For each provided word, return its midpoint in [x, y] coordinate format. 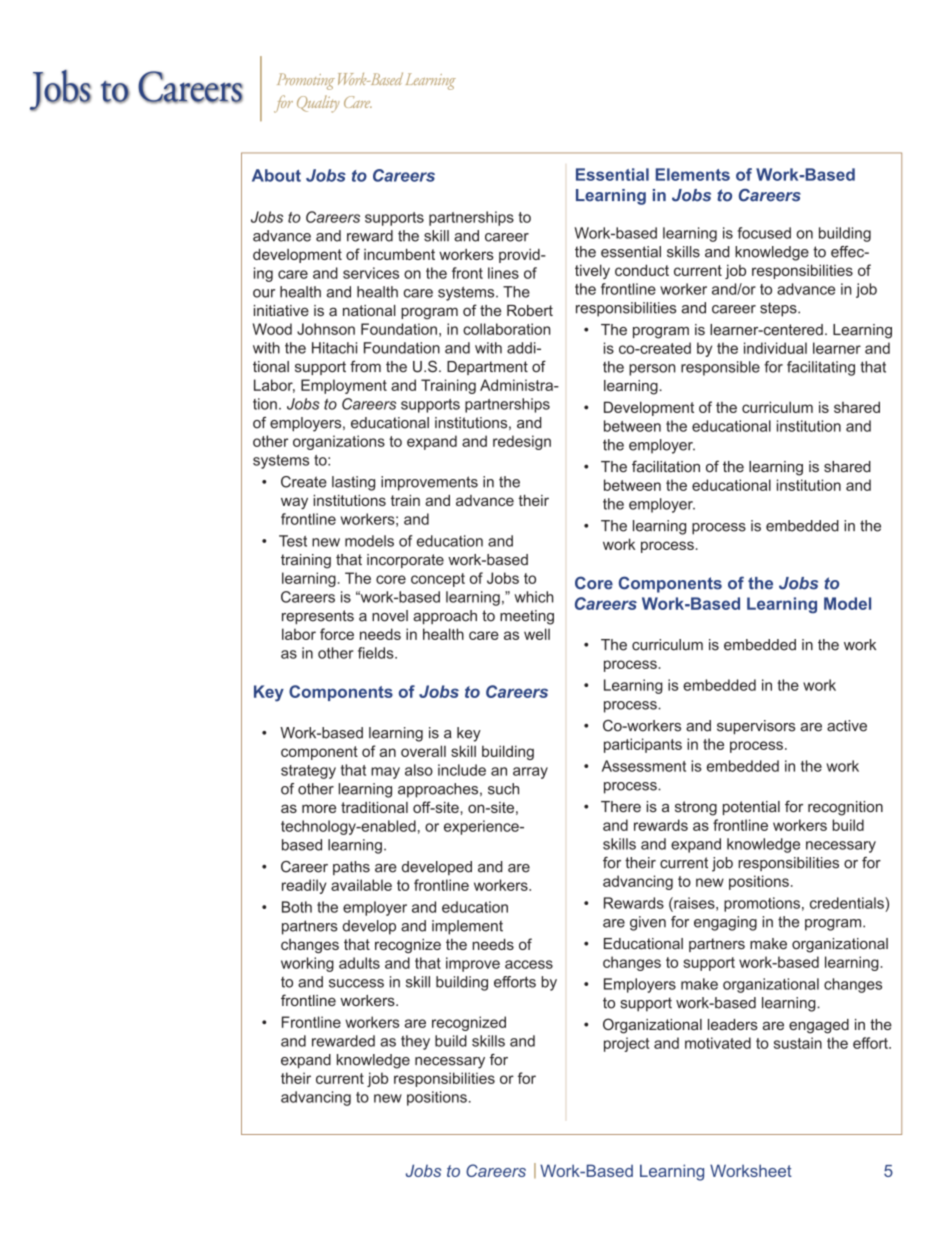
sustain [798, 1043]
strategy [308, 772]
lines [503, 273]
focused [764, 233]
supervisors [756, 727]
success [356, 983]
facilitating [821, 368]
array [530, 773]
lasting [353, 483]
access [529, 964]
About [276, 175]
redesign [522, 442]
